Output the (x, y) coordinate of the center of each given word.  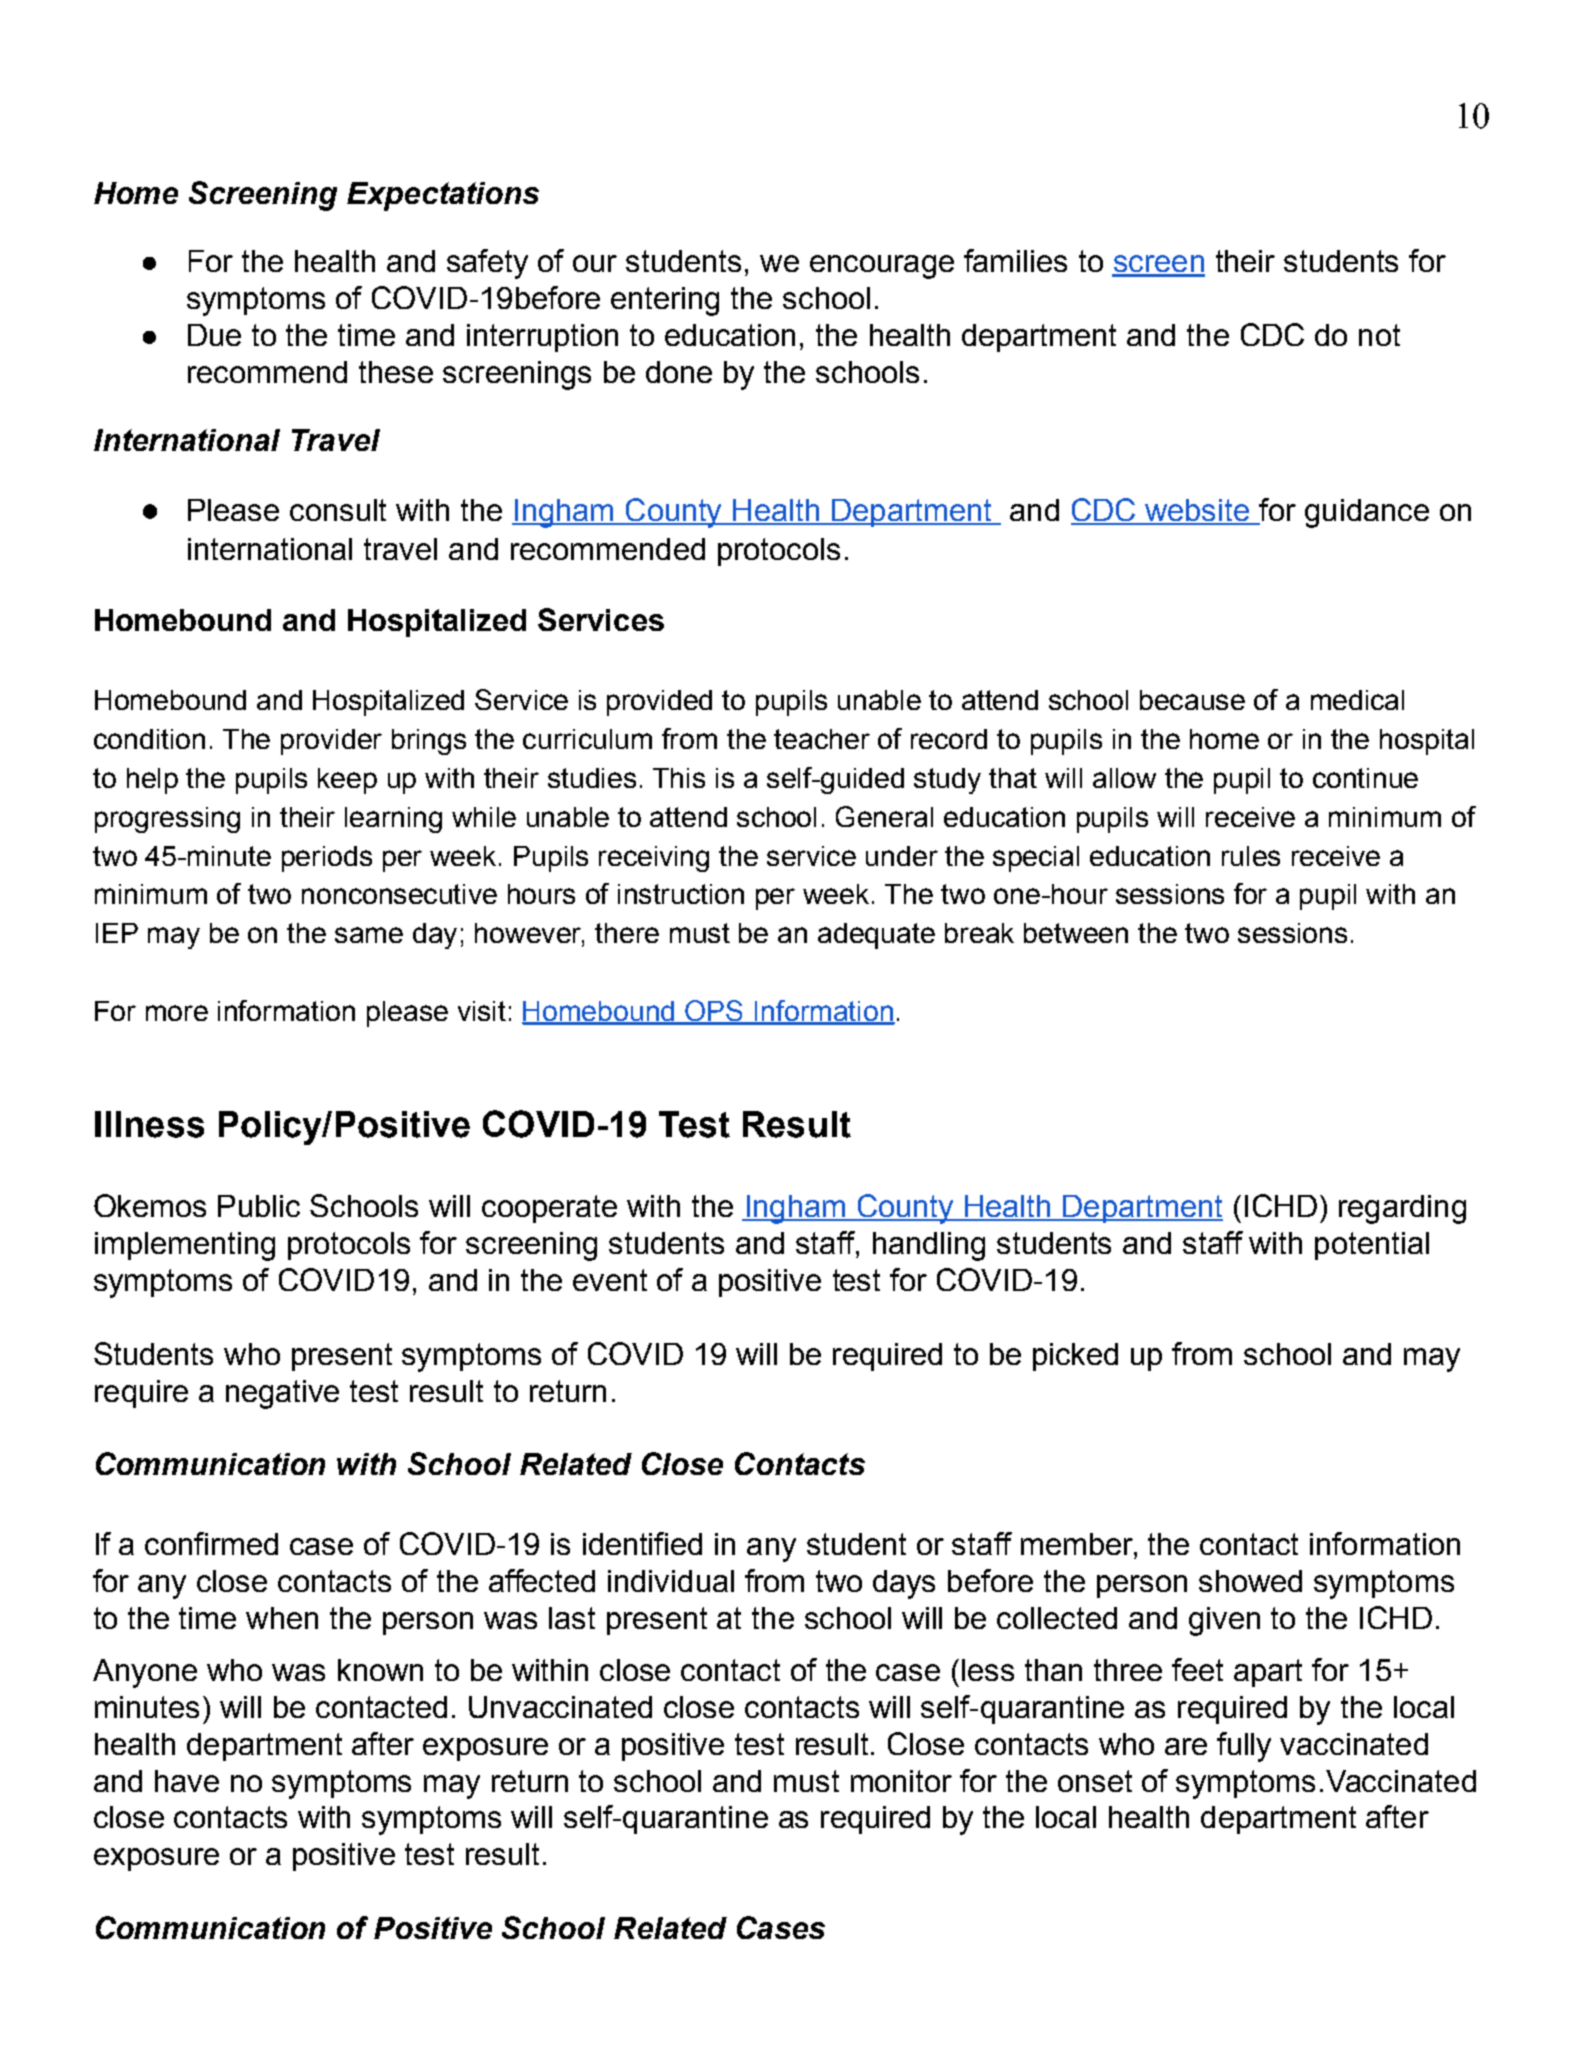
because (1192, 700)
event (610, 1280)
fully (1244, 1747)
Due (214, 335)
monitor (901, 1781)
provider (331, 742)
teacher (822, 739)
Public (259, 1206)
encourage (882, 267)
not (1379, 335)
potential (1372, 1246)
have (187, 1781)
